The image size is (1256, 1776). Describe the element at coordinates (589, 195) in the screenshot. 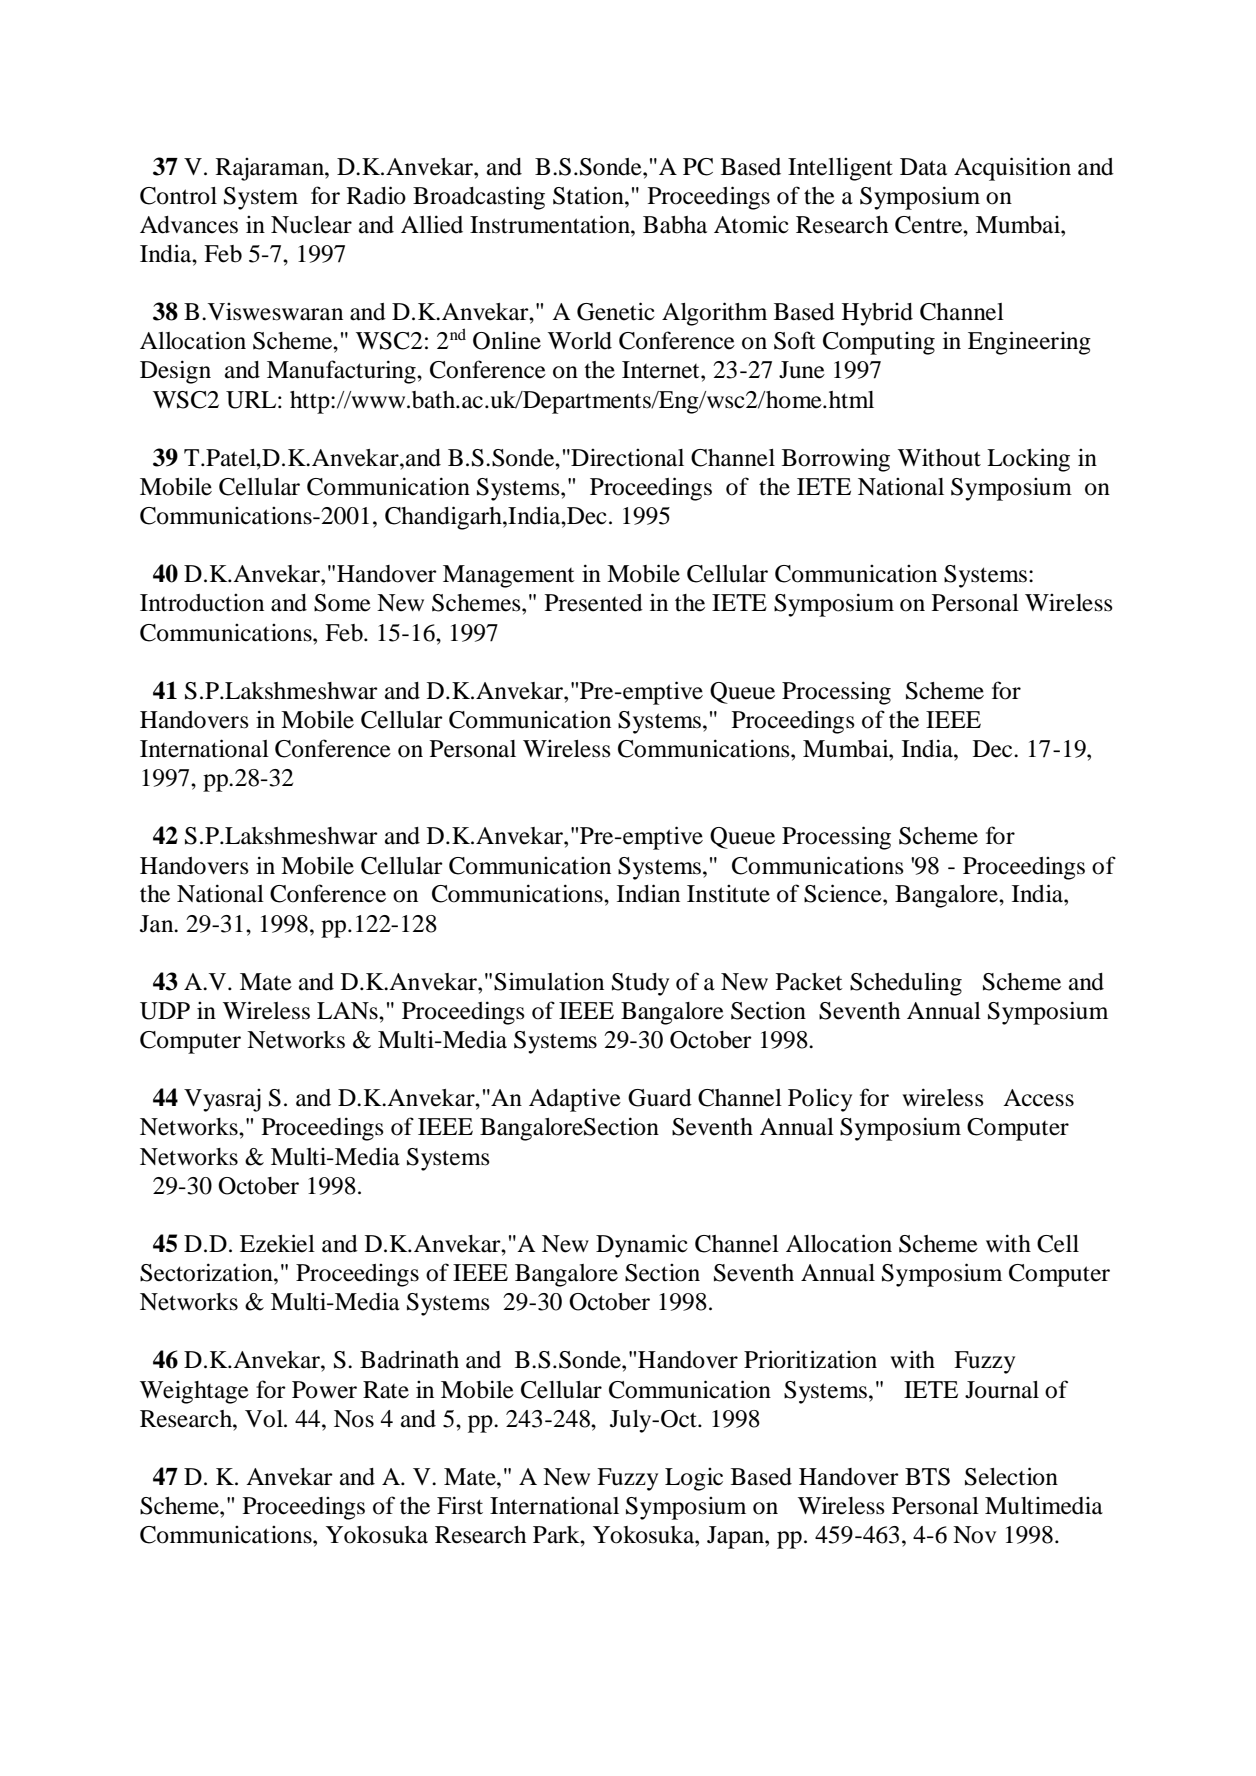

I see `Station` at that location.
